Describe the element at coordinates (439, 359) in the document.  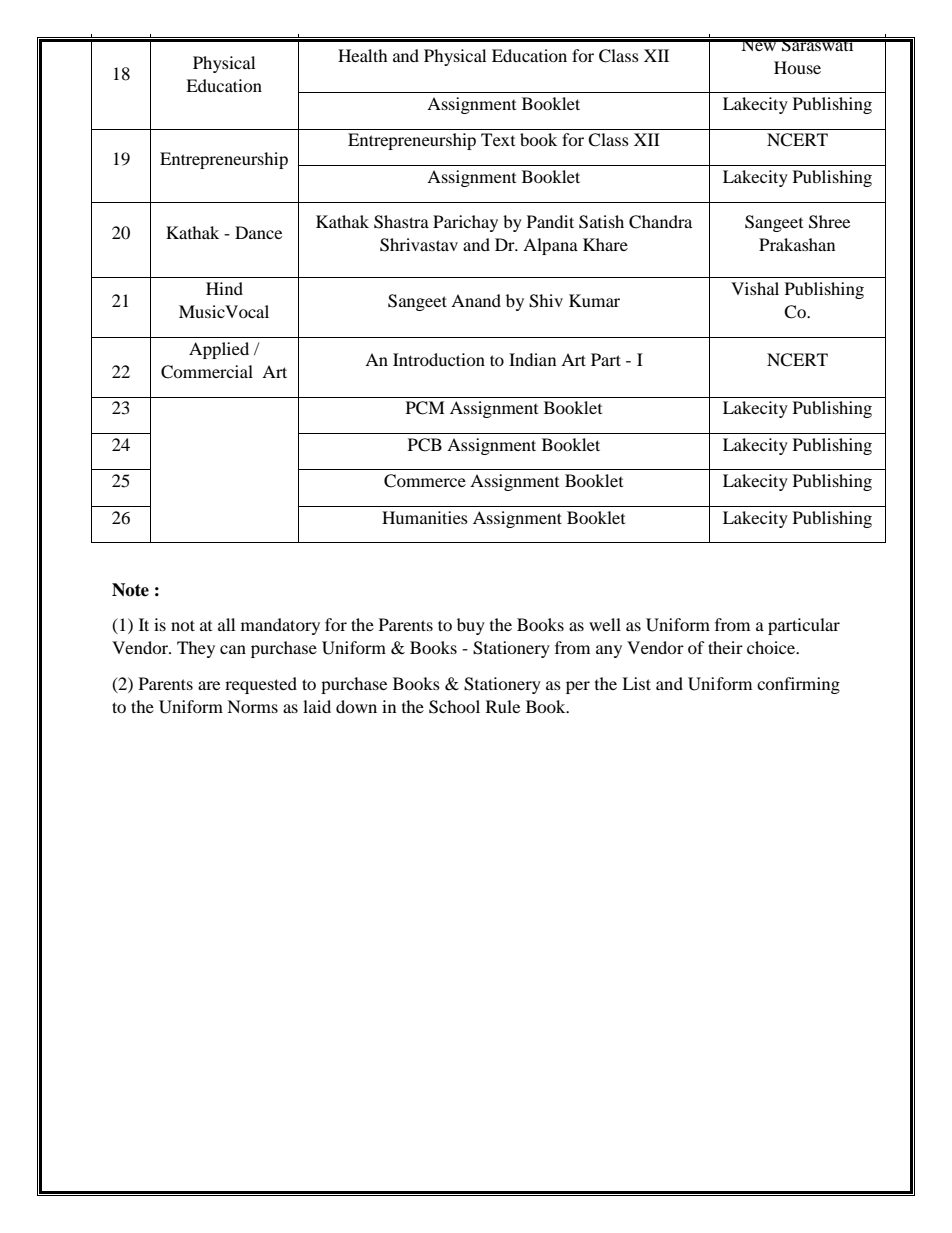
I see `Introduction` at that location.
